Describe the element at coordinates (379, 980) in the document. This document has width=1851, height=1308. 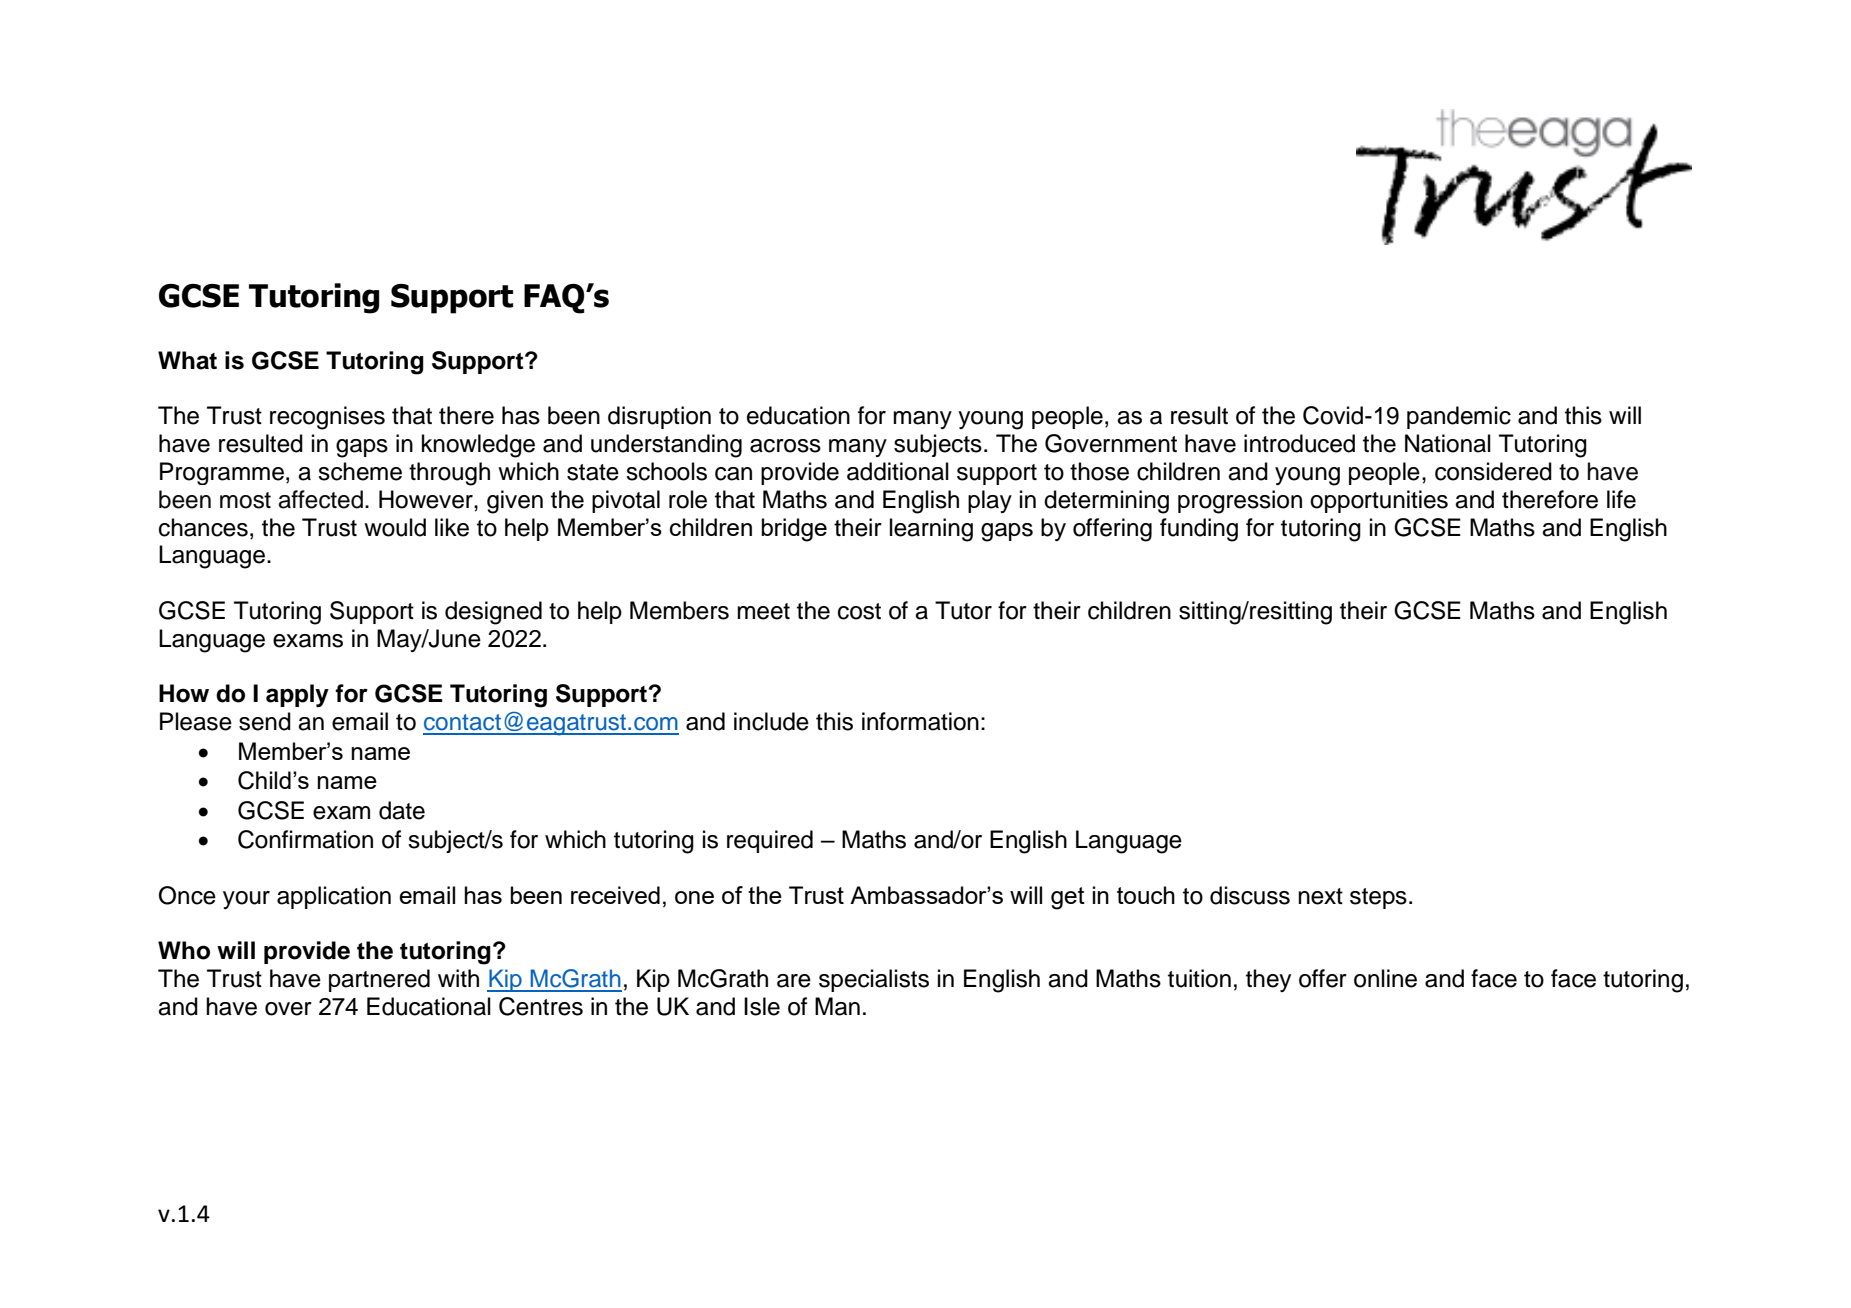
I see `partnered` at that location.
